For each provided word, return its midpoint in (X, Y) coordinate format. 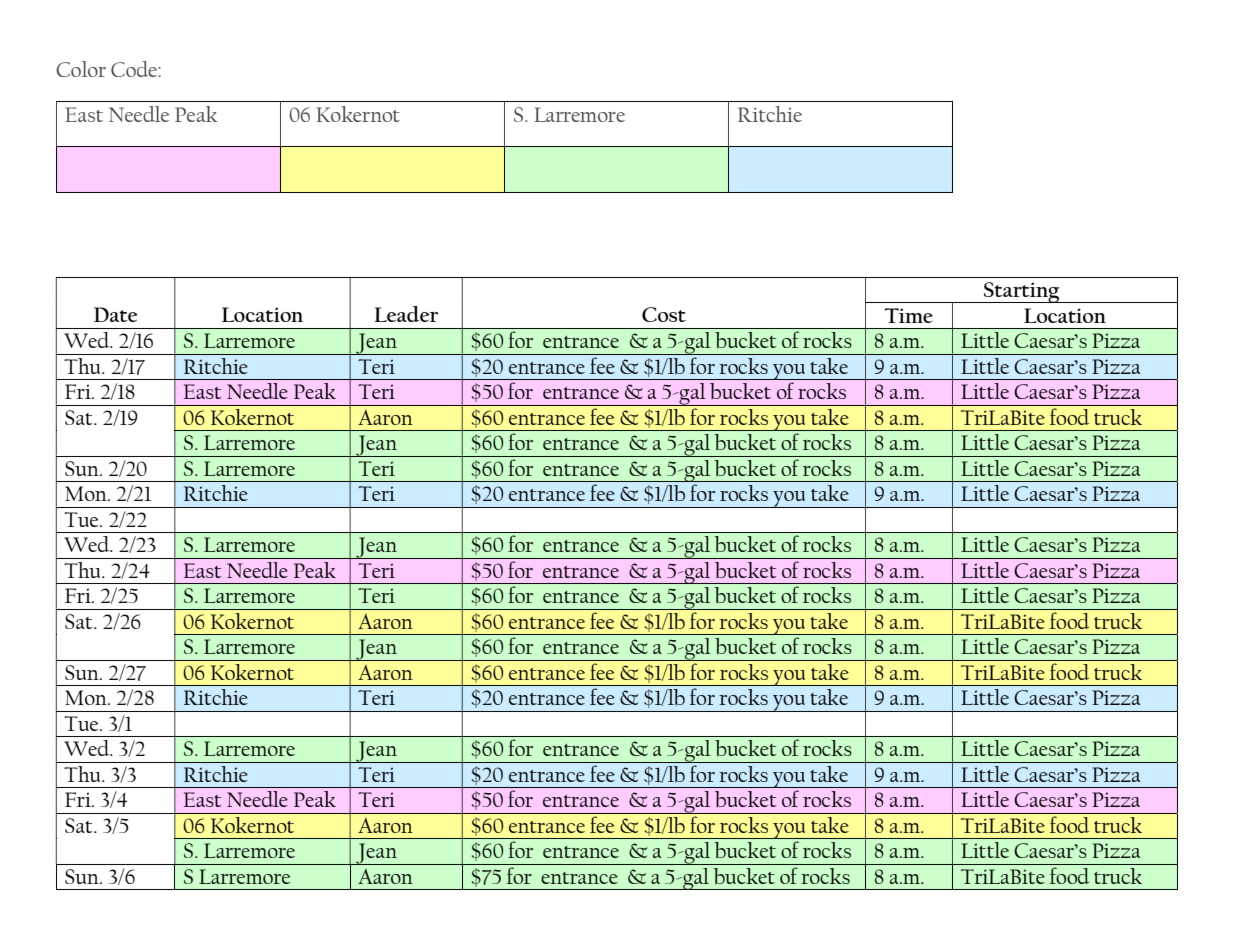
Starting (1022, 292)
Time (909, 315)
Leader (406, 314)
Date (115, 314)
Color (81, 69)
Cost (664, 314)
